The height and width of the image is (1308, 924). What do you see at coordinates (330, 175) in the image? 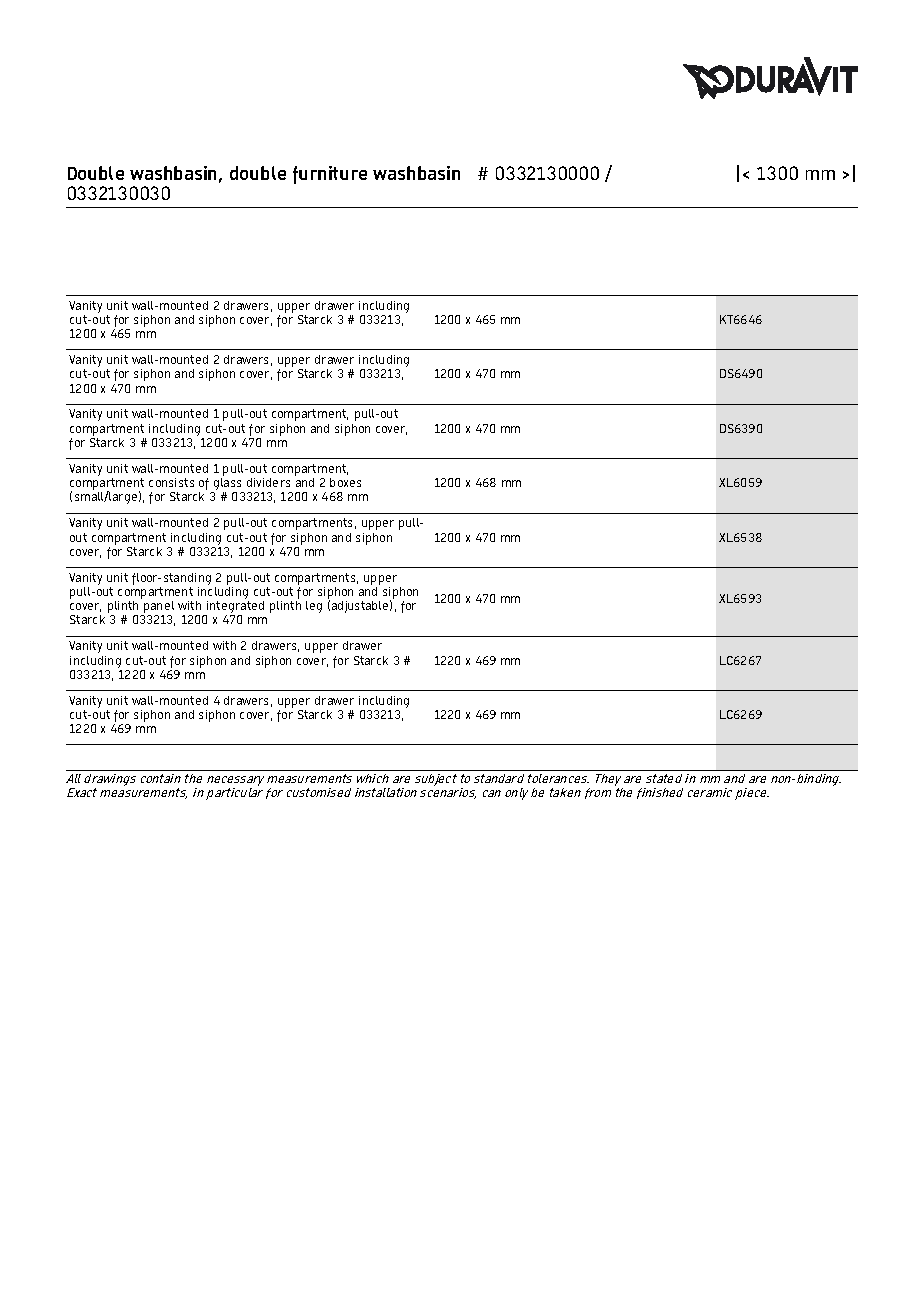
I see `furniture` at bounding box center [330, 175].
